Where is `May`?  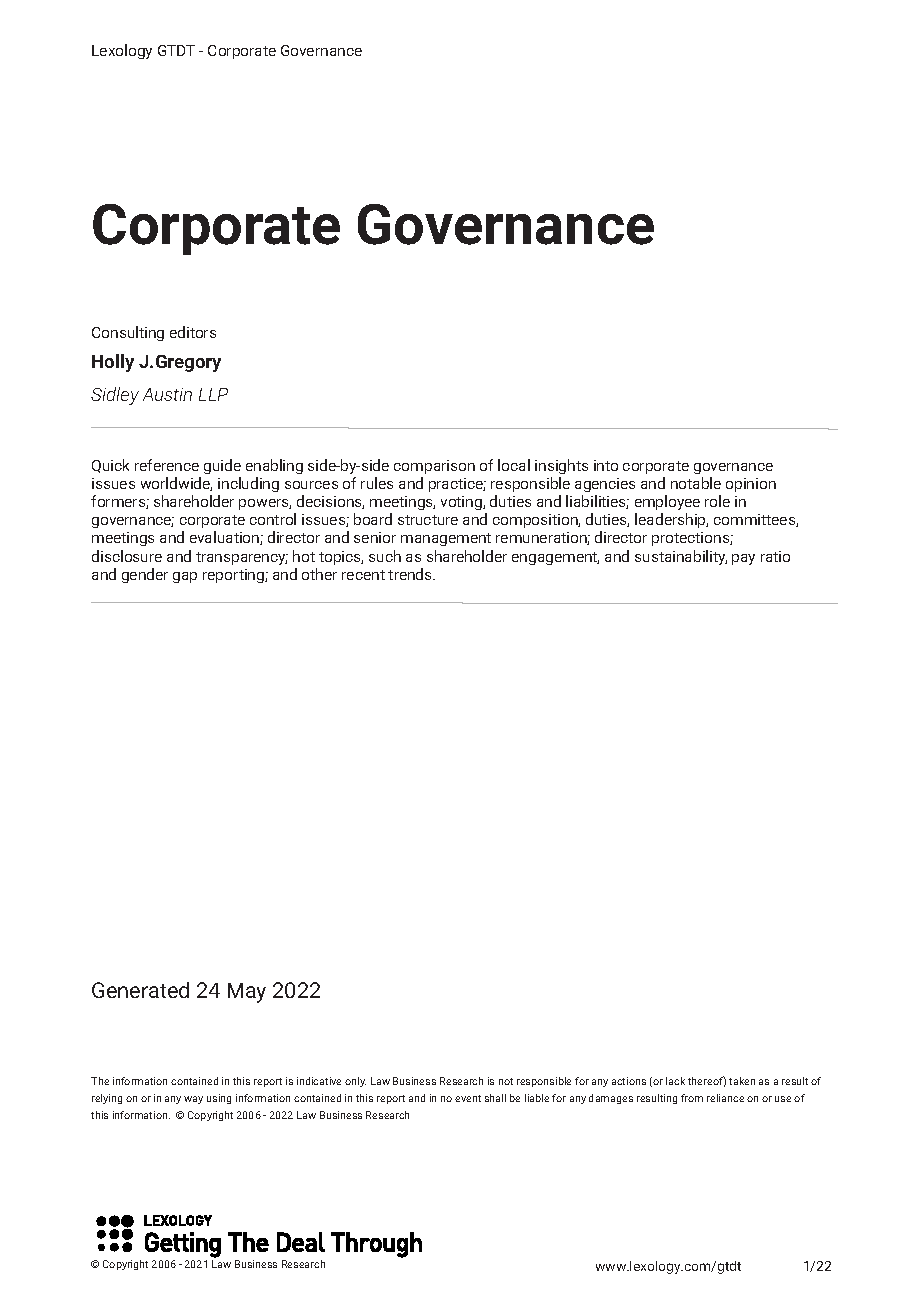 May is located at coordinates (247, 993).
